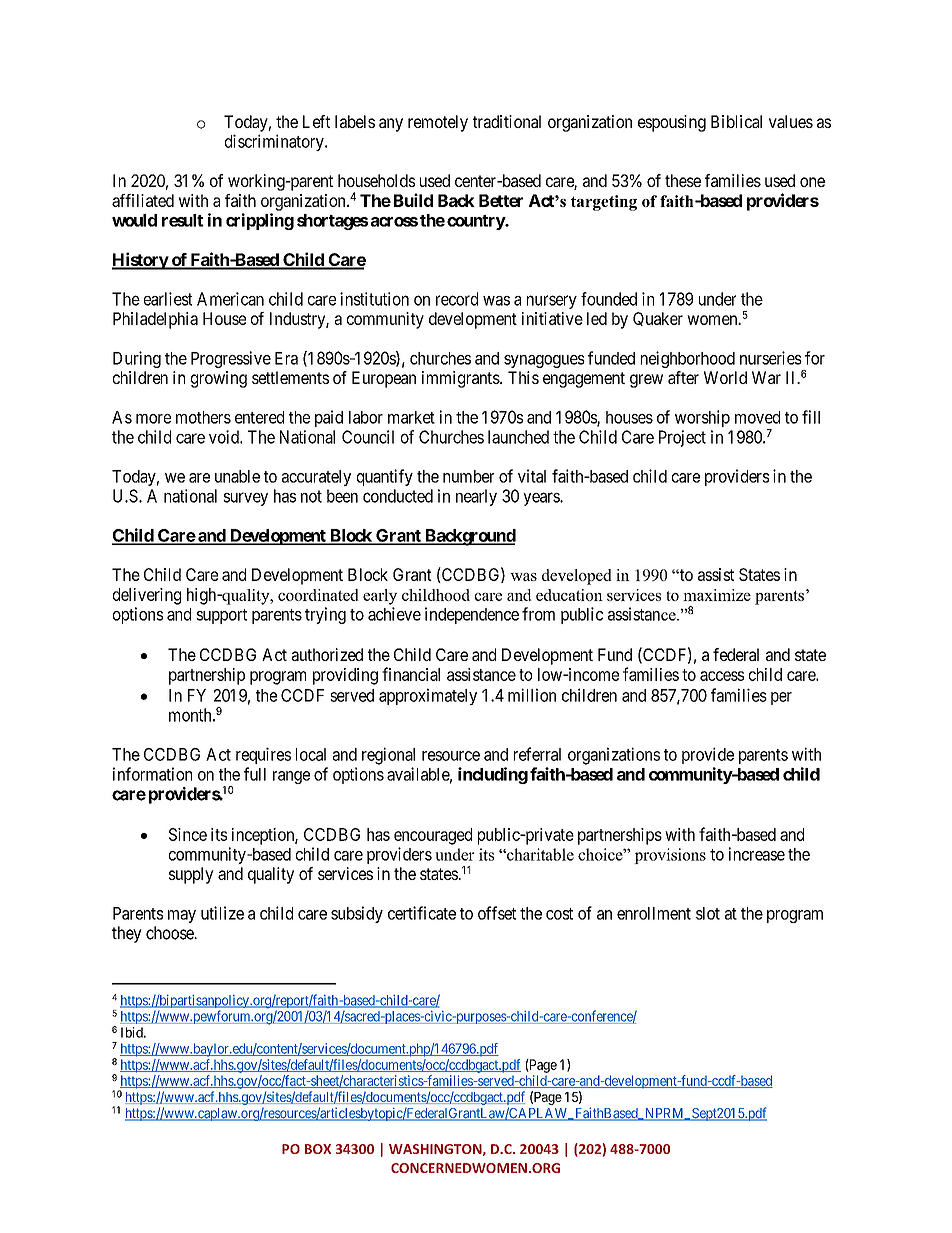 The width and height of the document is (952, 1233). What do you see at coordinates (275, 142) in the document?
I see `discriminatory` at bounding box center [275, 142].
